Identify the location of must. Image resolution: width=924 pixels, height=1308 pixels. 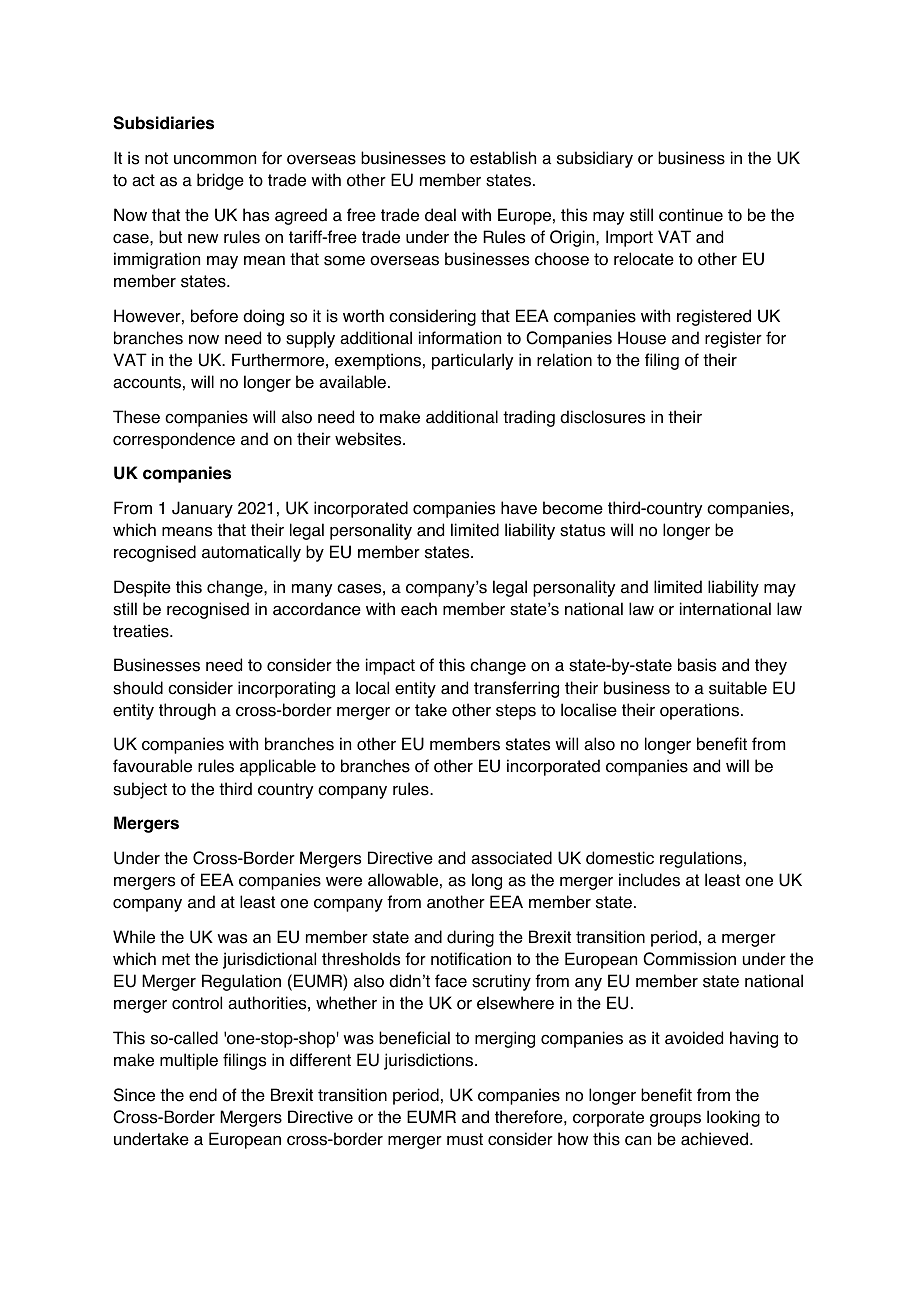
(465, 1139).
